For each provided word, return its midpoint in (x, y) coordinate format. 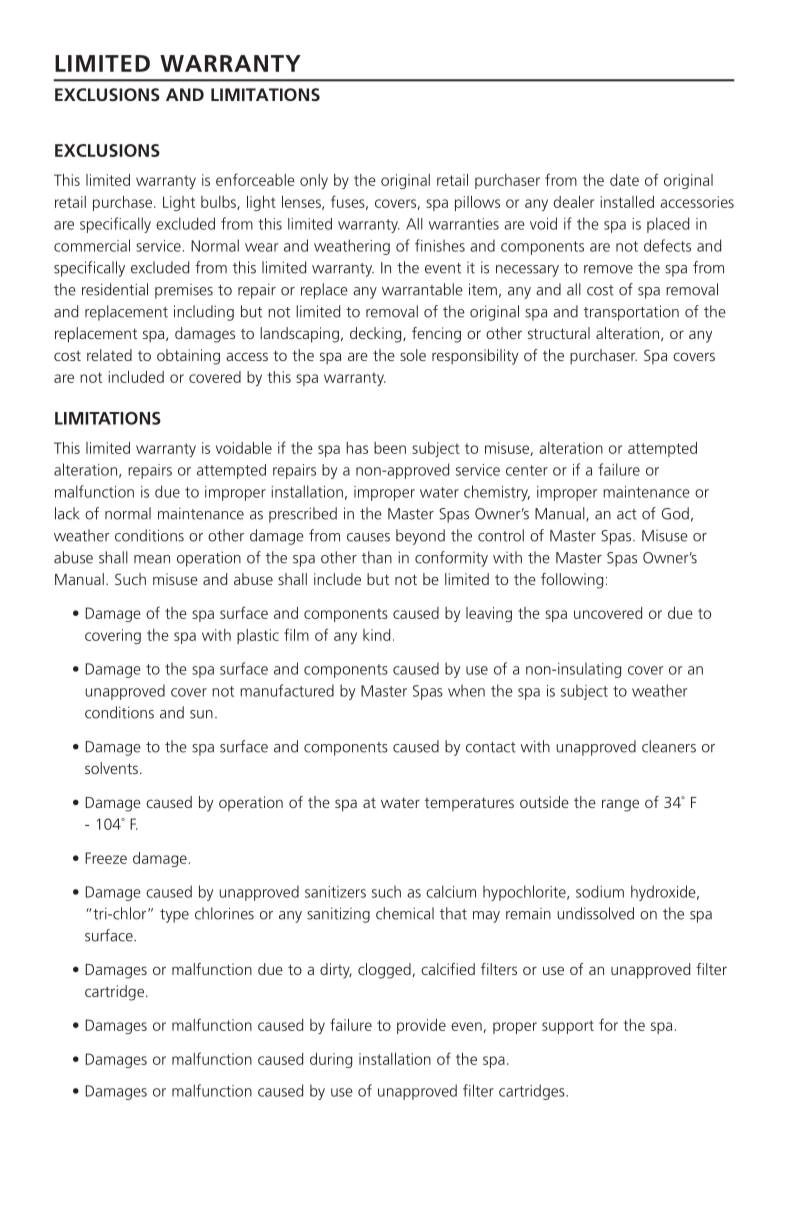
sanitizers (335, 892)
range (620, 805)
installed (627, 202)
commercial (92, 245)
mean (152, 559)
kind (376, 635)
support (568, 1027)
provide (421, 1026)
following (572, 581)
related (109, 355)
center (527, 470)
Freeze (106, 858)
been (390, 448)
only (314, 181)
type (174, 916)
